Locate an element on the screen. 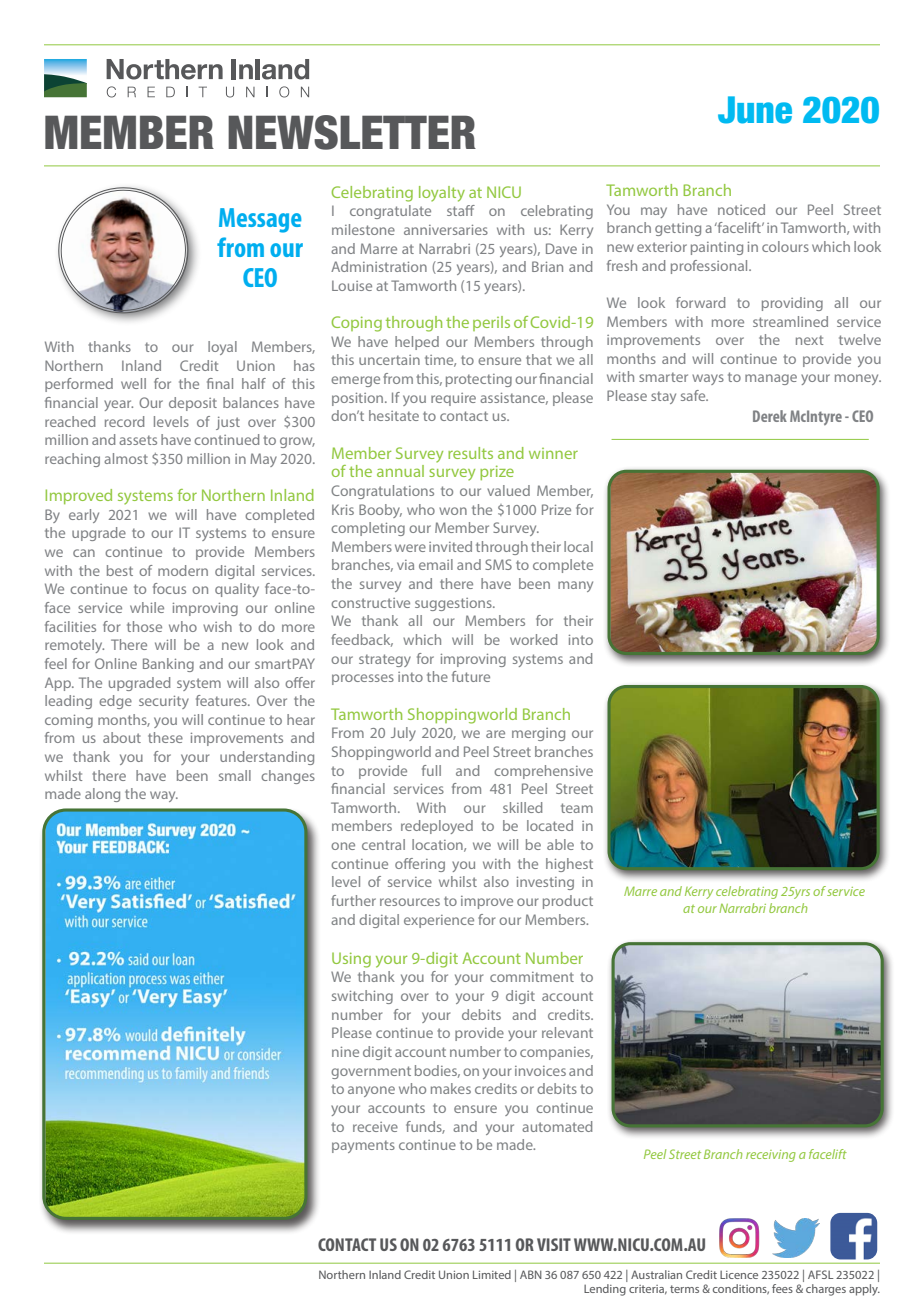 This screenshot has width=924, height=1308. Licence is located at coordinates (739, 1275).
